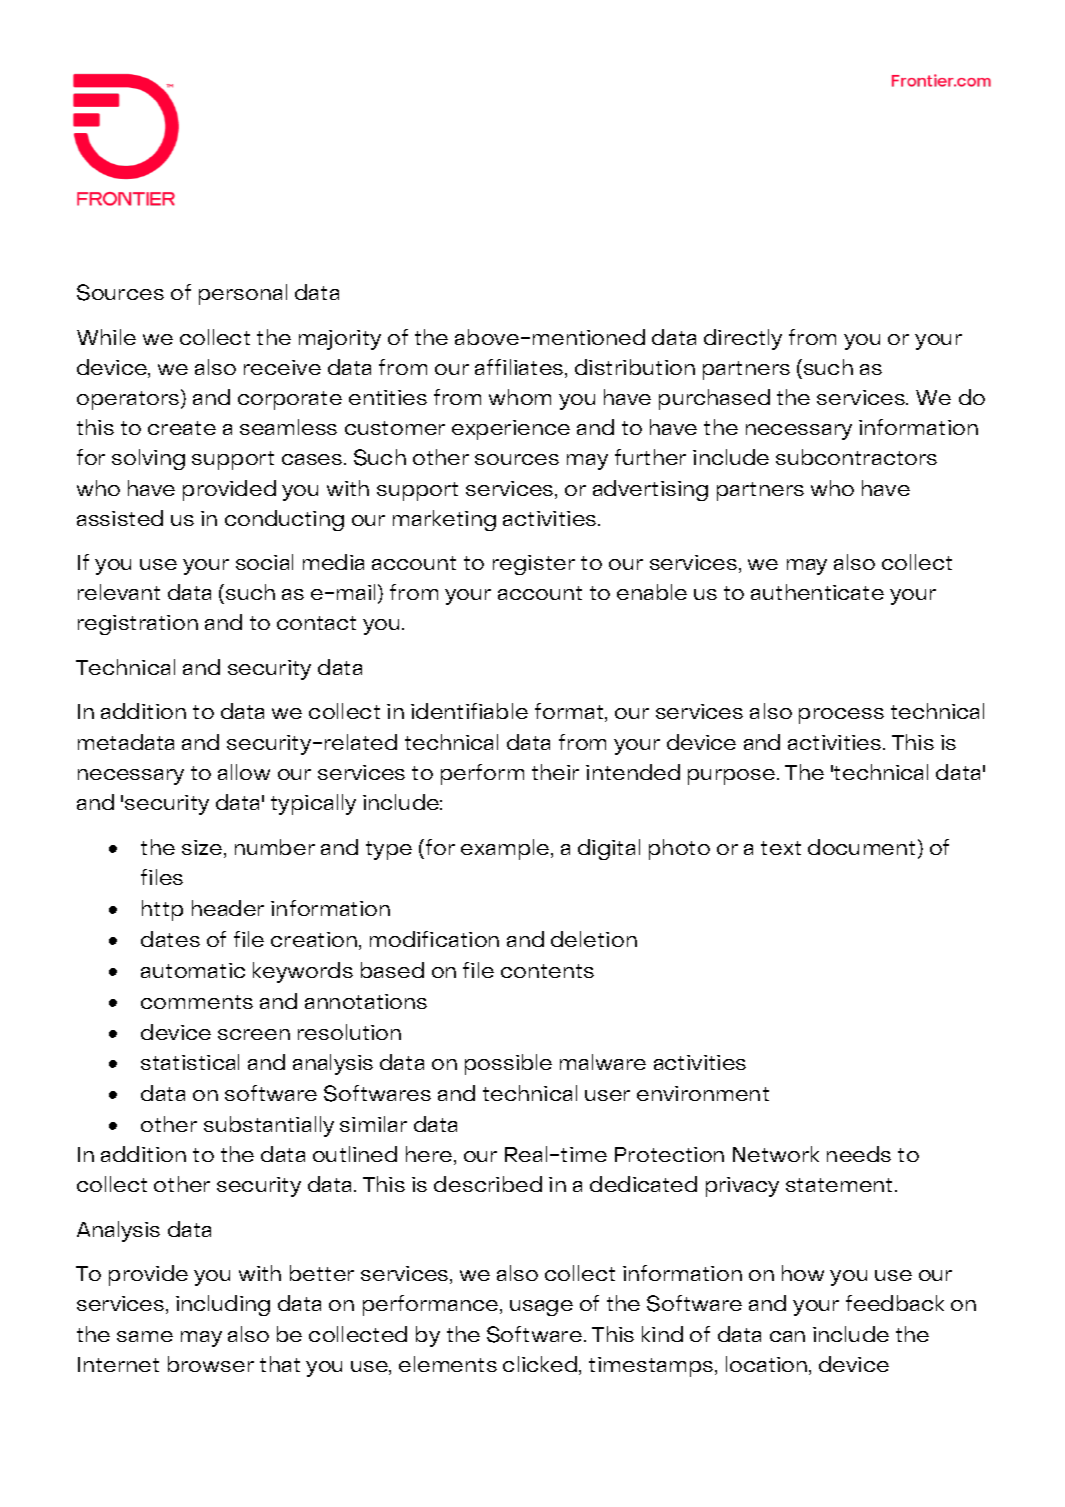  I want to click on text, so click(781, 848).
